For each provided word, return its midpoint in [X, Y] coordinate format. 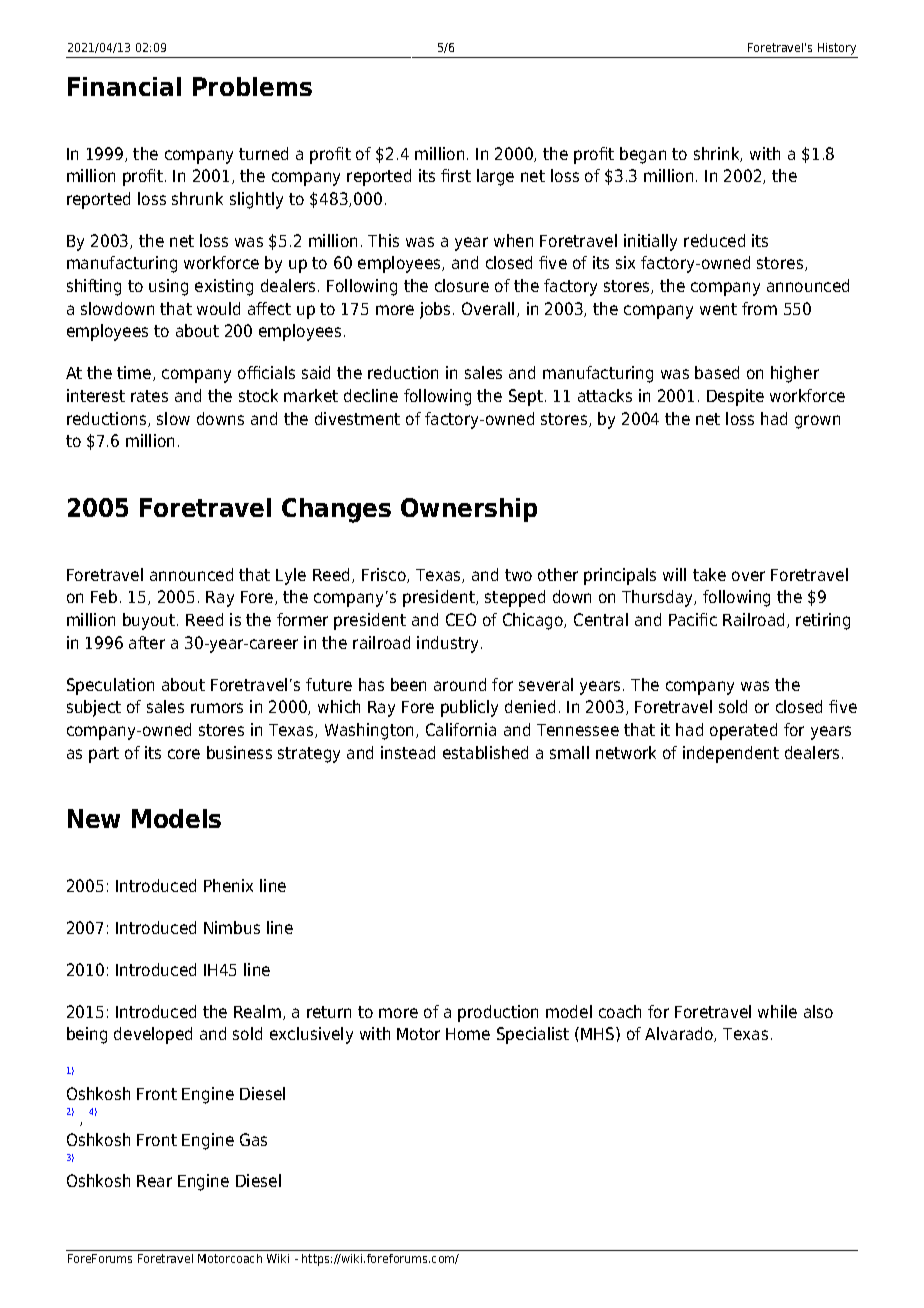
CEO [461, 619]
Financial [124, 86]
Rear [154, 1181]
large [495, 177]
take [709, 574]
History [837, 50]
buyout [150, 621]
